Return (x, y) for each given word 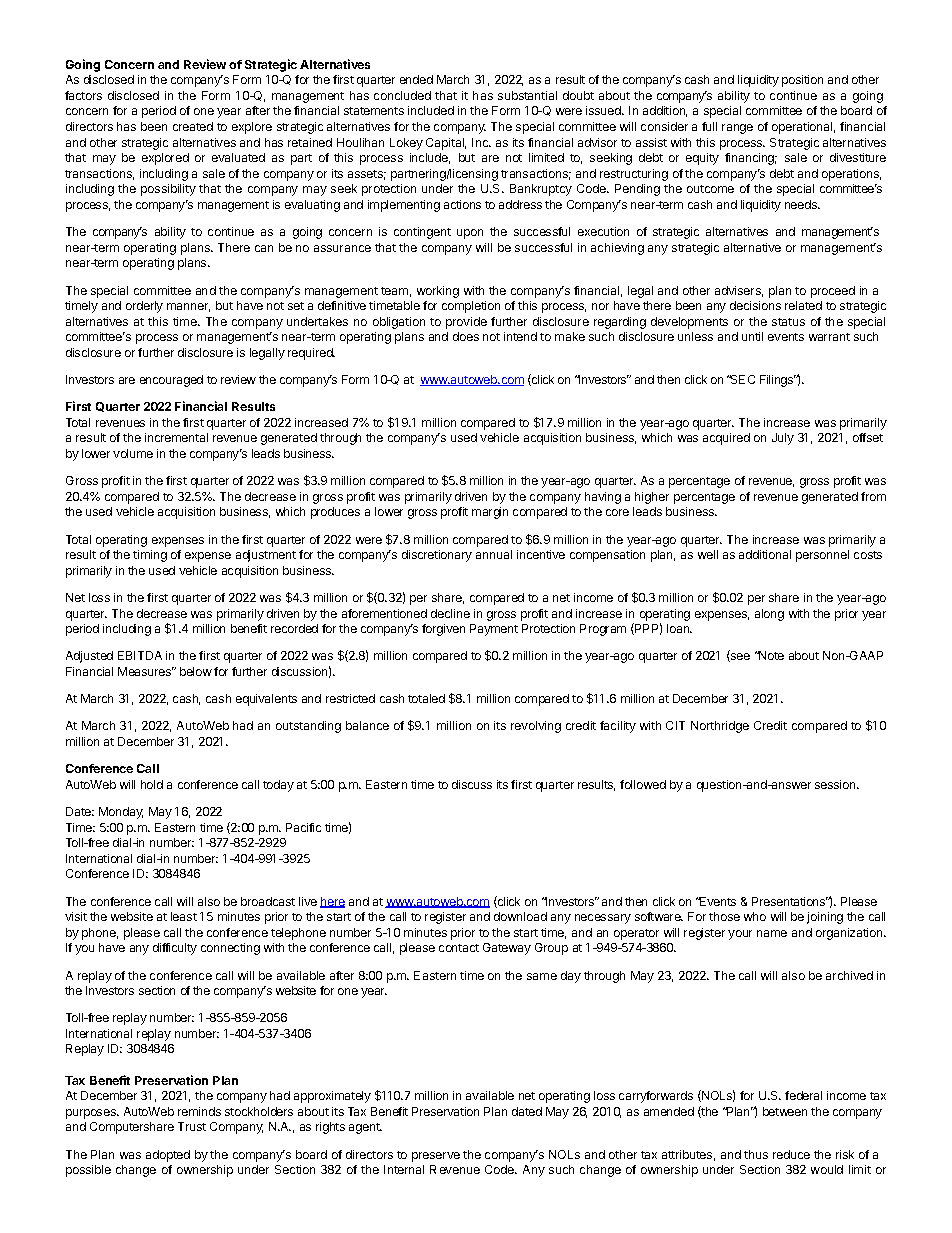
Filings (778, 381)
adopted (168, 1156)
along (769, 615)
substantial (527, 95)
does (466, 336)
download (520, 916)
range (737, 129)
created (193, 126)
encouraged (171, 381)
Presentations (790, 901)
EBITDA (140, 655)
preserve (436, 1157)
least (184, 916)
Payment (494, 630)
